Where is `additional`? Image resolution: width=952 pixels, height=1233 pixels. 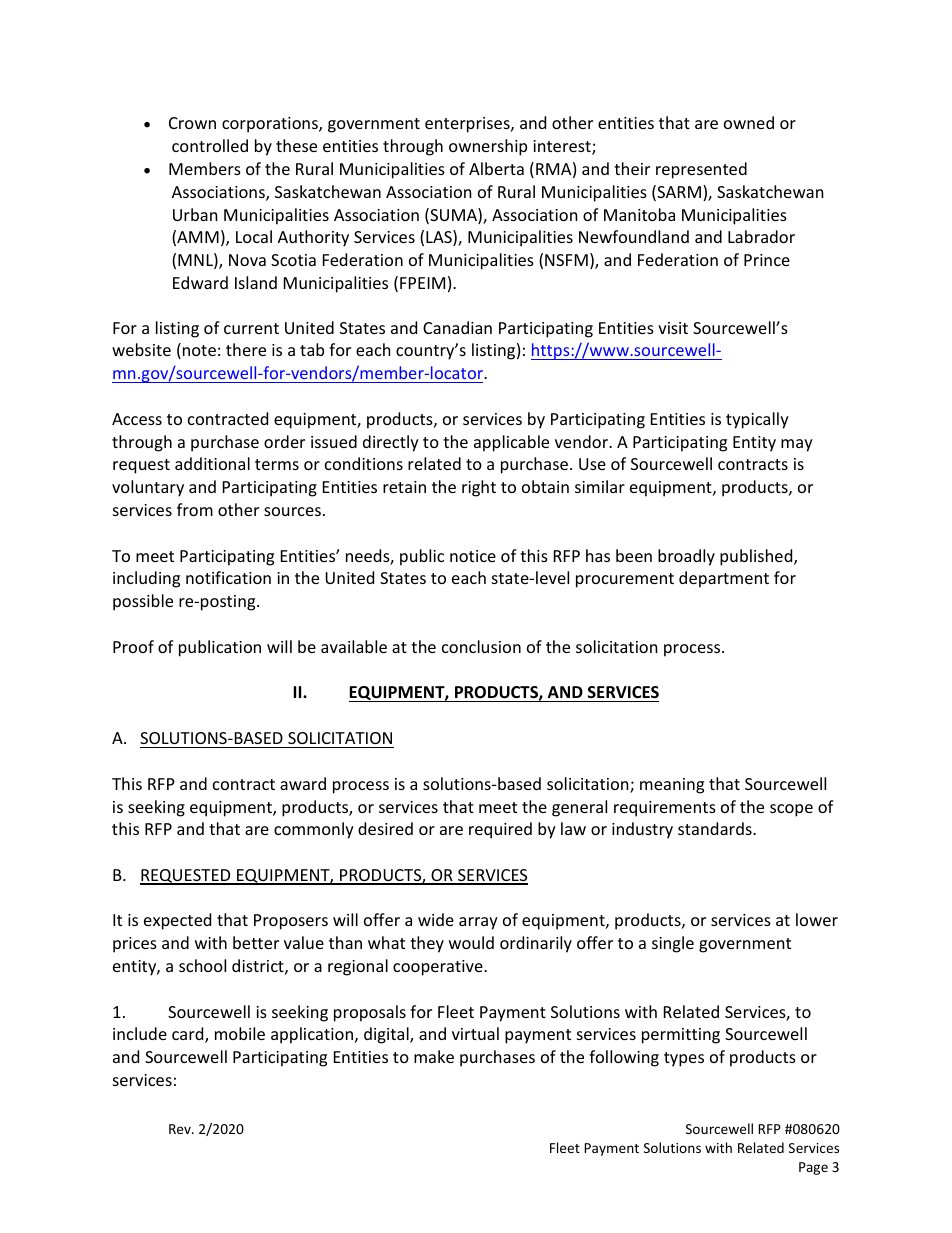
additional is located at coordinates (212, 463).
